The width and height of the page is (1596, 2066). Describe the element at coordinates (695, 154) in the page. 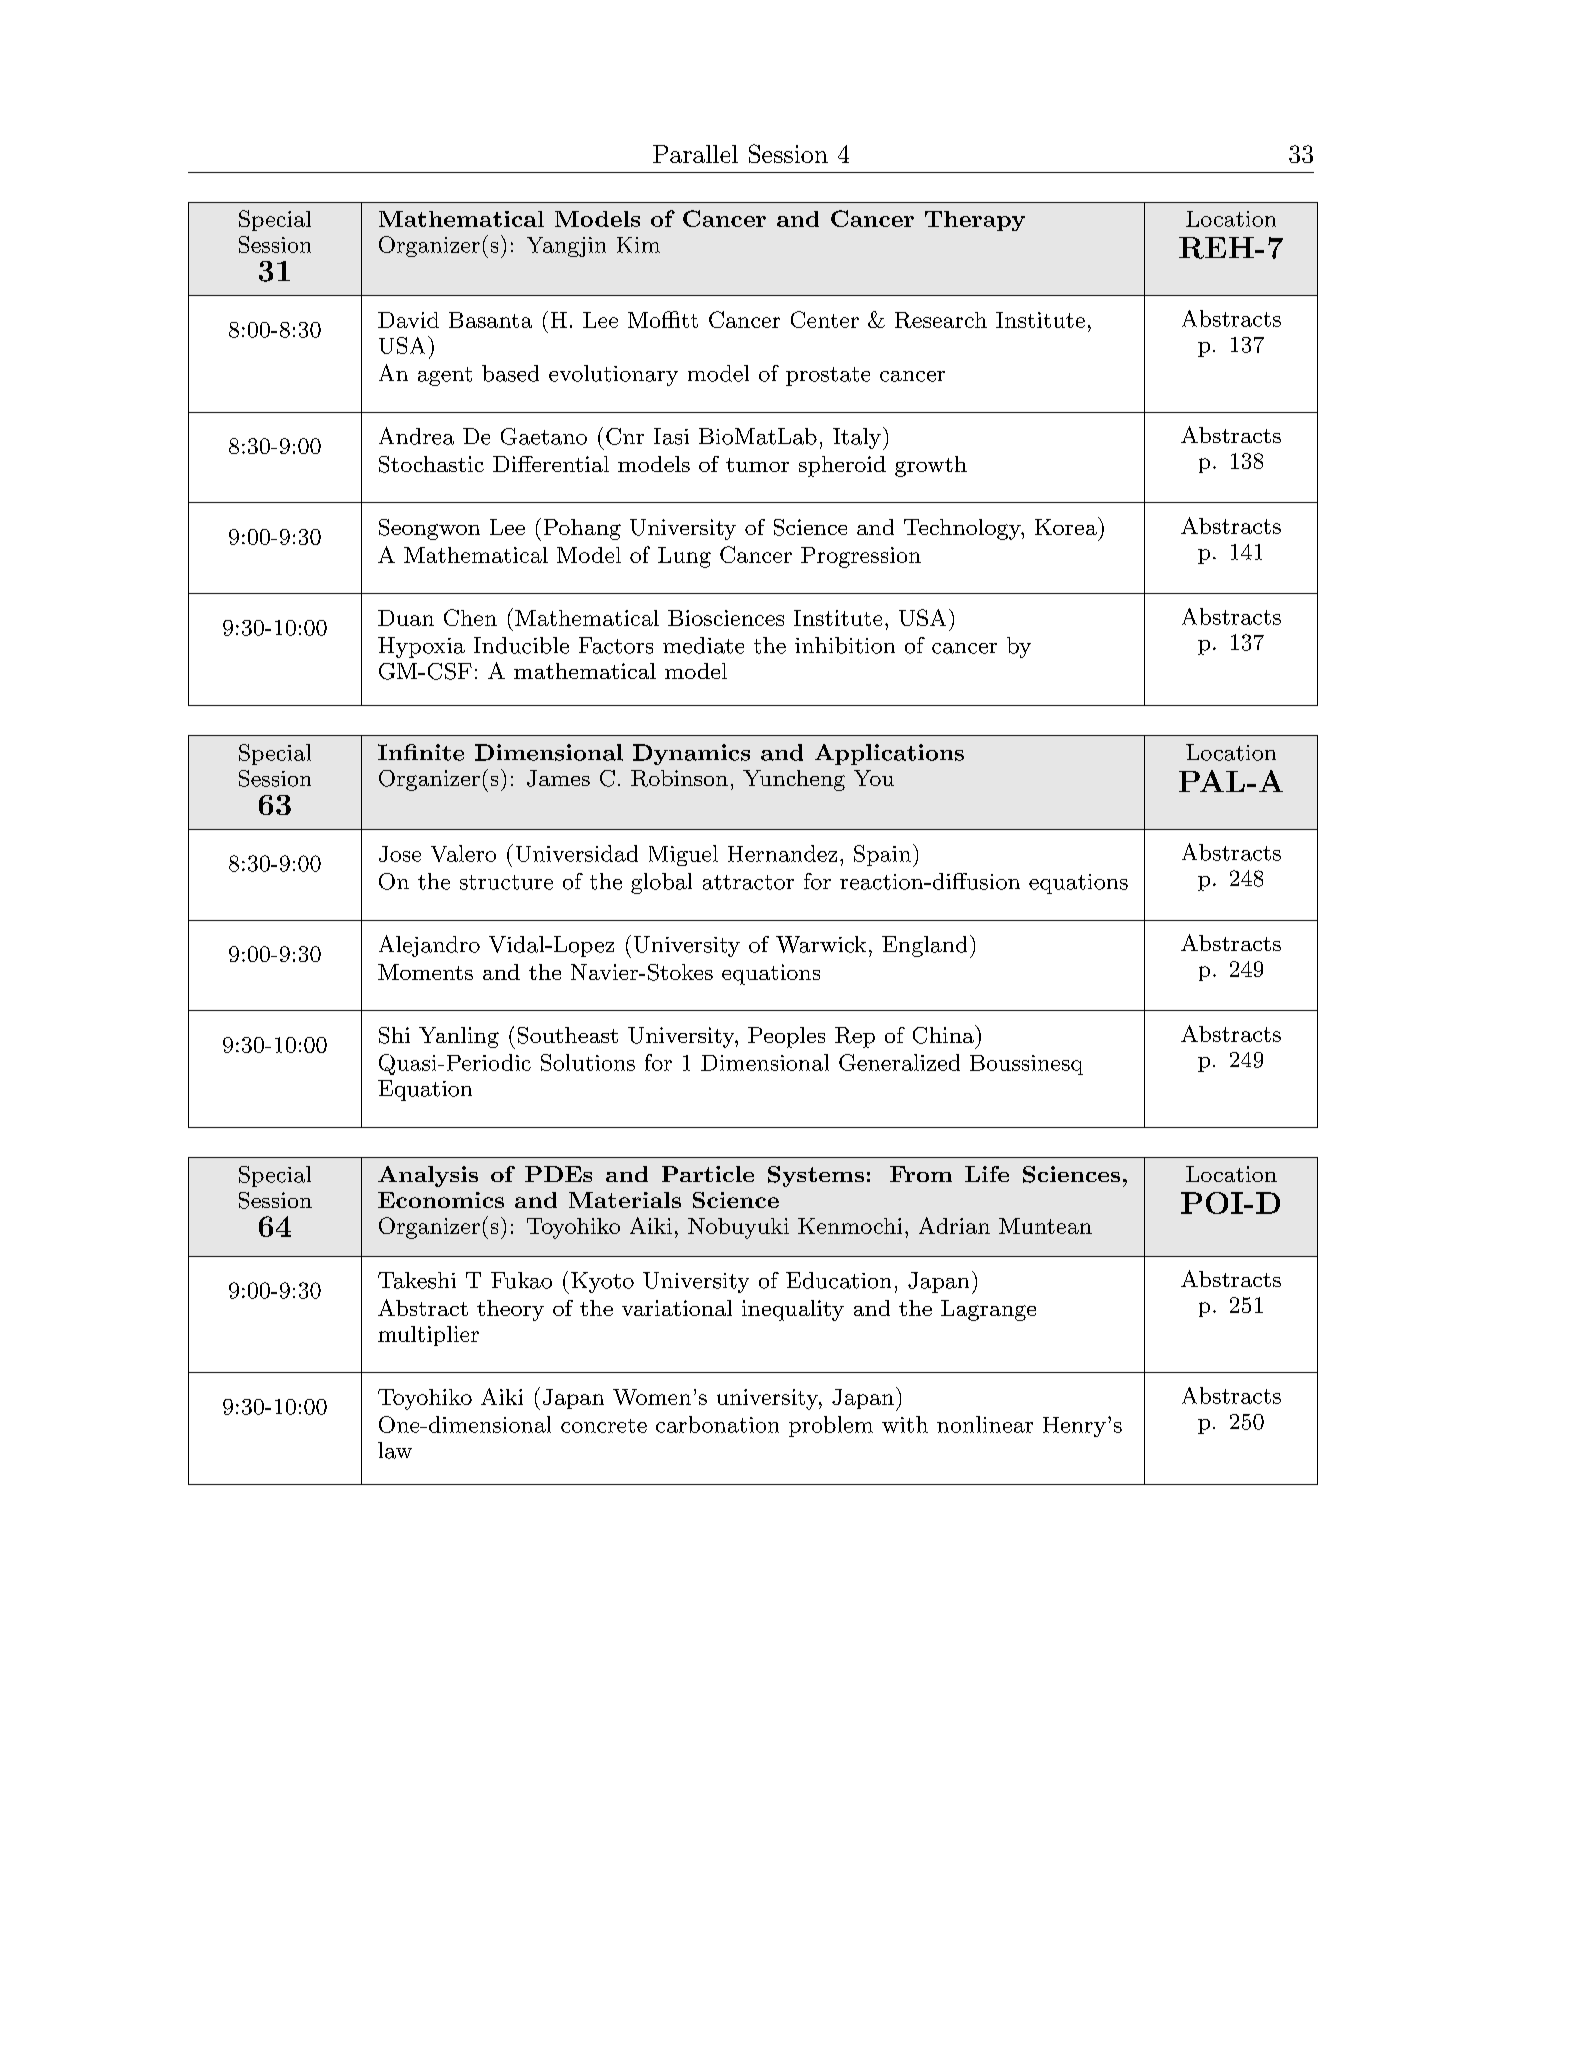

I see `Parallel` at that location.
